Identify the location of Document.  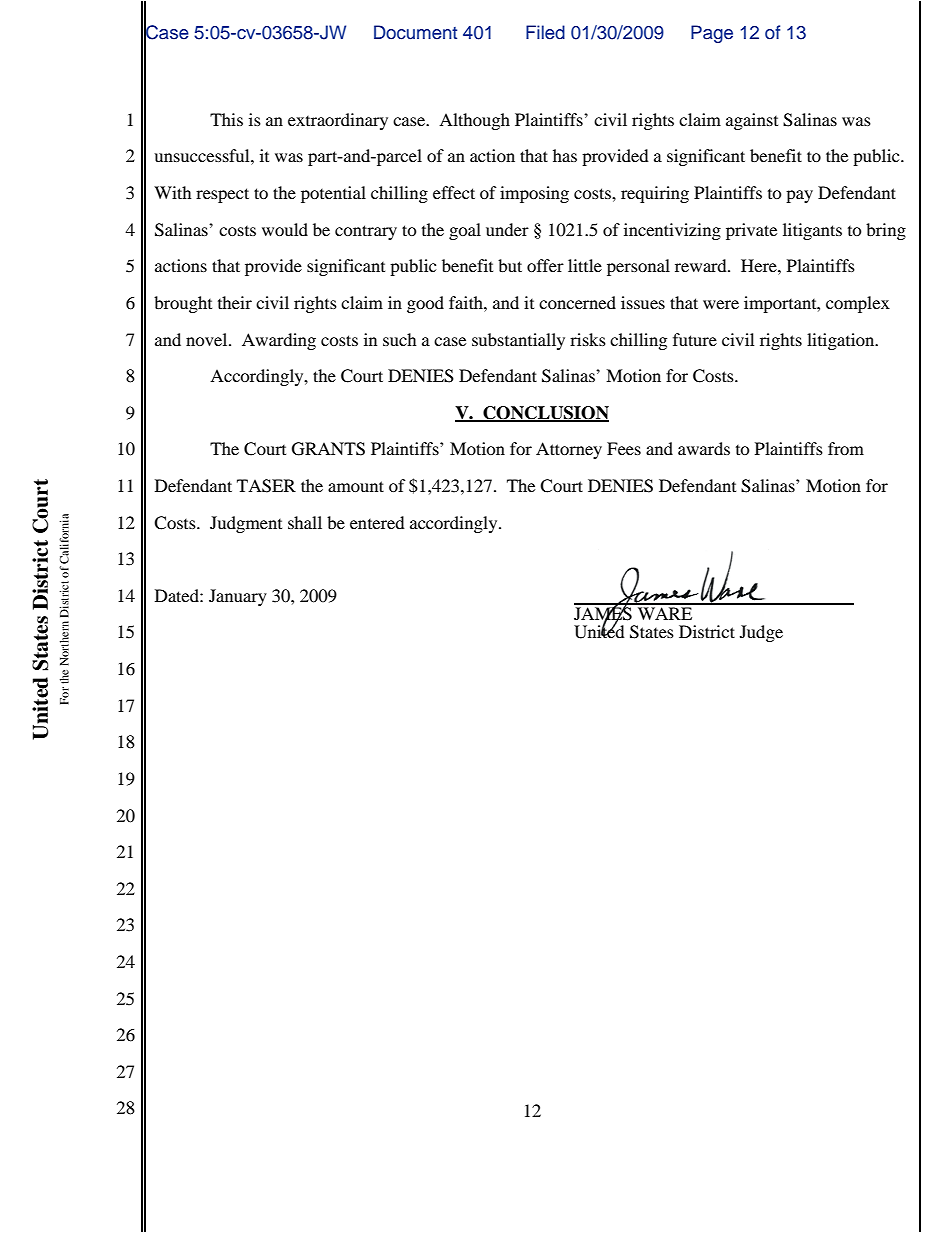
(415, 32).
